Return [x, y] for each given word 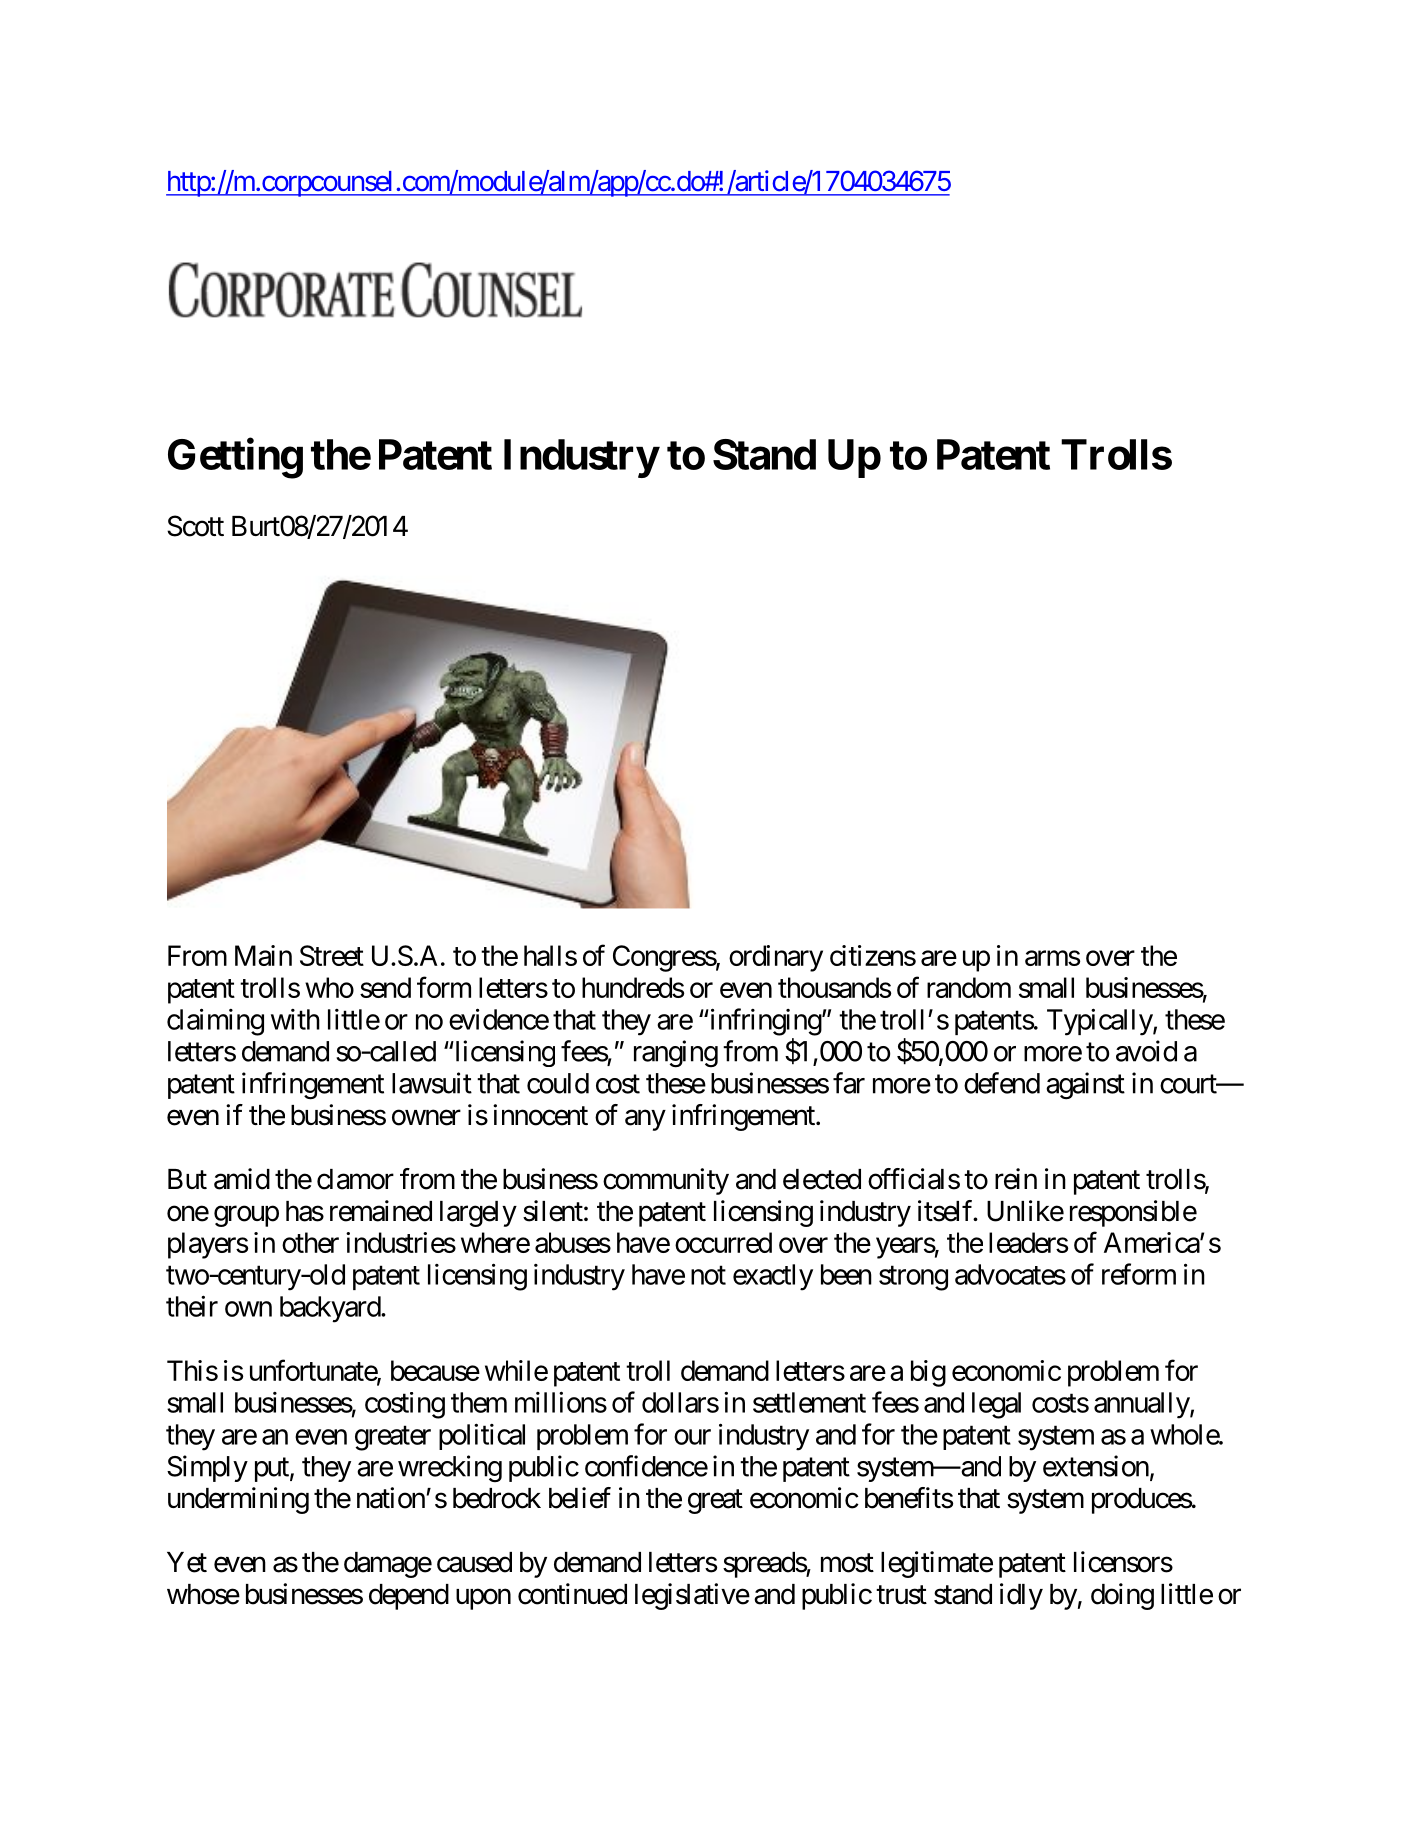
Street [332, 955]
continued [572, 1594]
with [295, 1019]
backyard [331, 1309]
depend [409, 1597]
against [1085, 1086]
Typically [1100, 1022]
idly [1021, 1596]
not [708, 1275]
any [645, 1120]
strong [913, 1278]
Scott [195, 526]
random [969, 987]
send [385, 987]
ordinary [776, 958]
